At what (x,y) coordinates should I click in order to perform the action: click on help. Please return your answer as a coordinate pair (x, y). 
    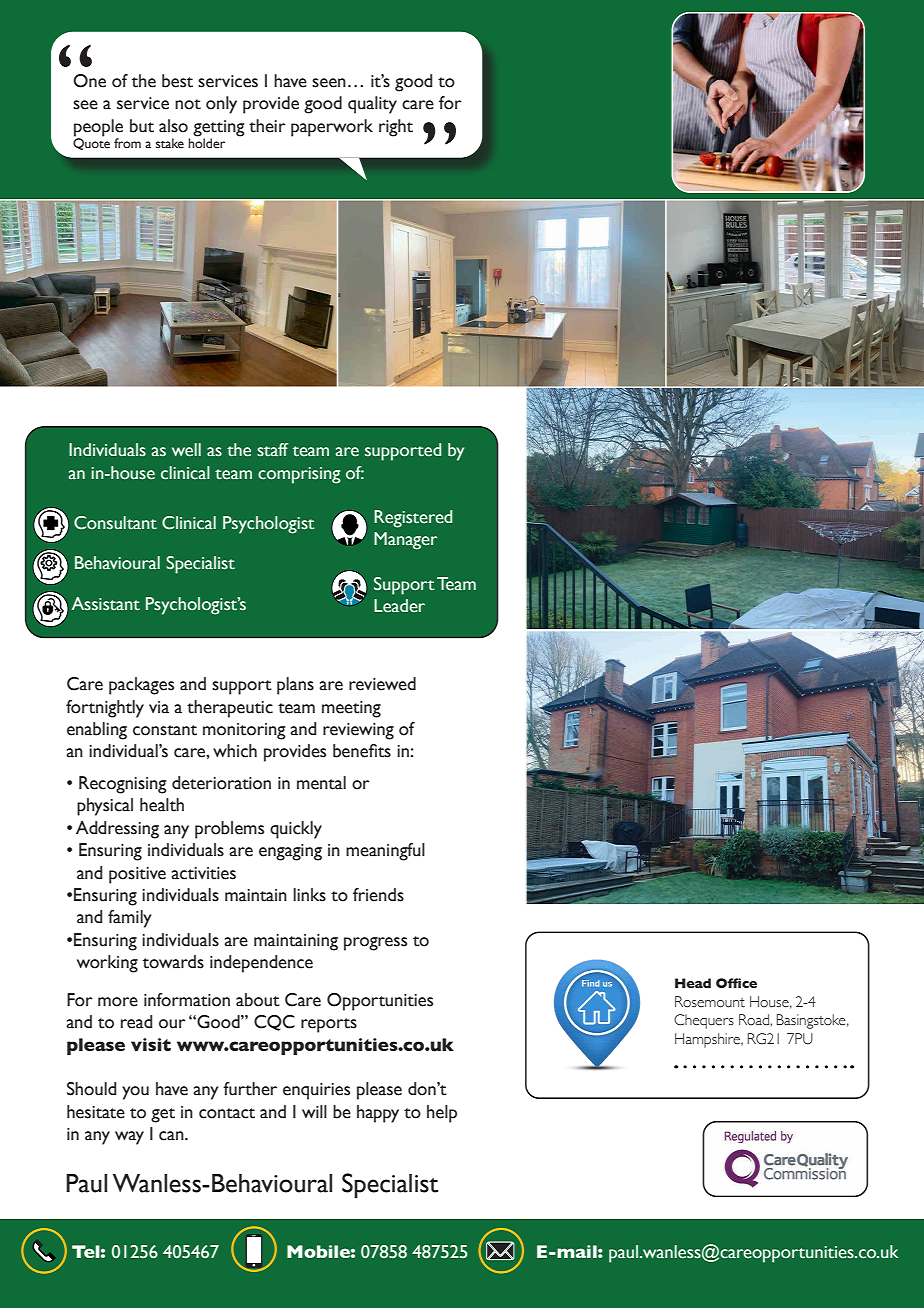
    Looking at the image, I should click on (442, 1114).
